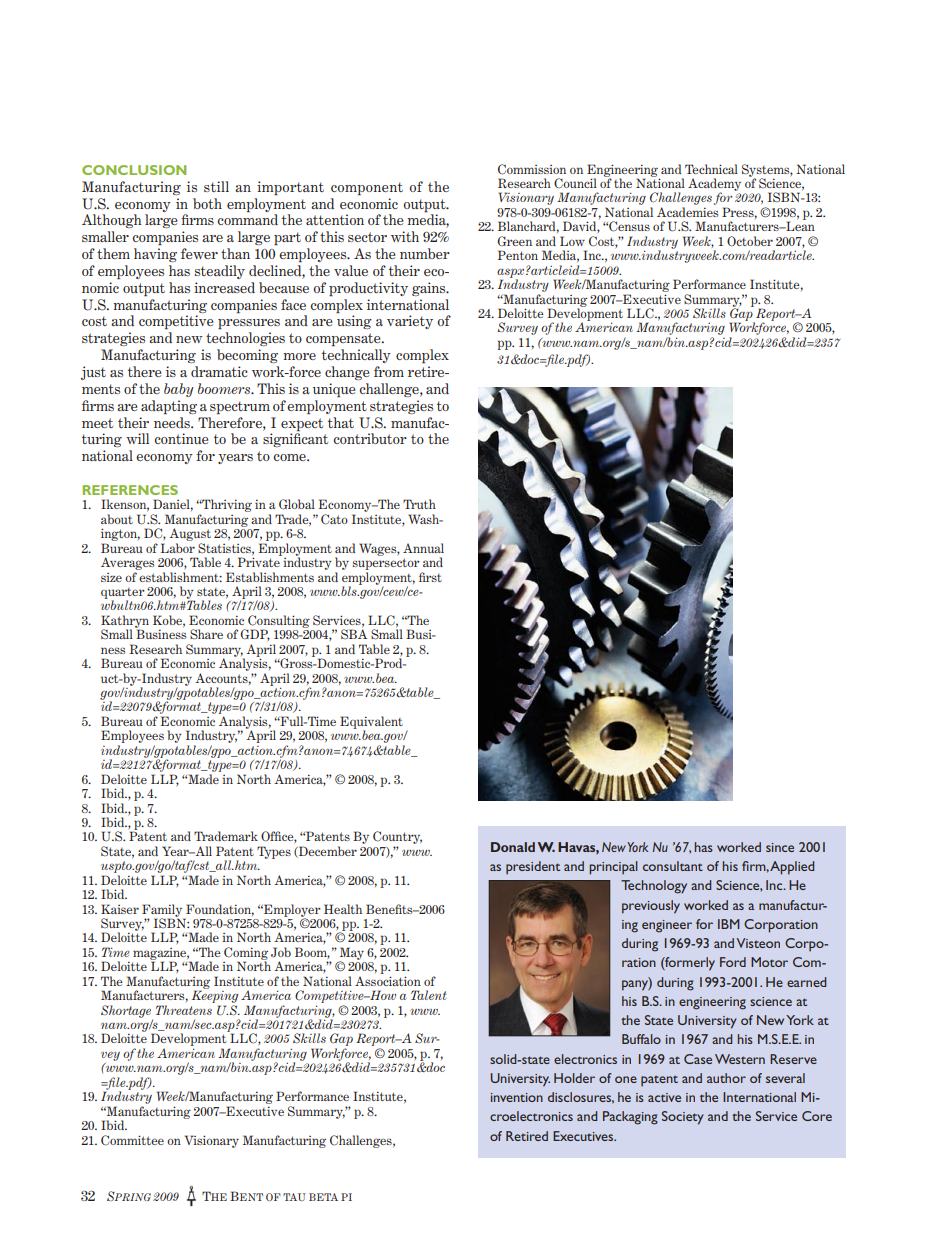 This screenshot has height=1256, width=952. Describe the element at coordinates (132, 1140) in the screenshot. I see `Committee` at that location.
